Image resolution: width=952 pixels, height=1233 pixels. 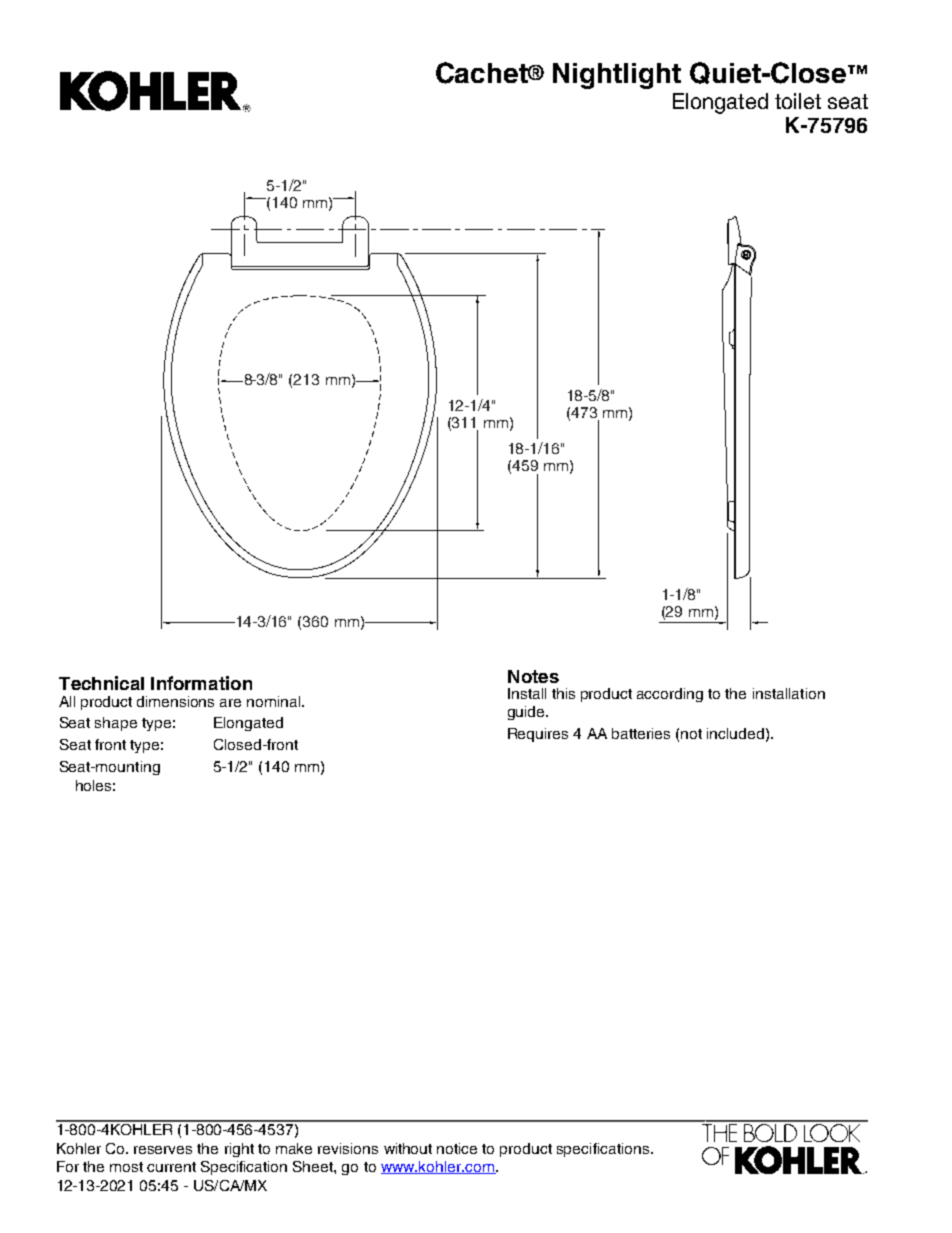 I want to click on included, so click(x=735, y=733).
